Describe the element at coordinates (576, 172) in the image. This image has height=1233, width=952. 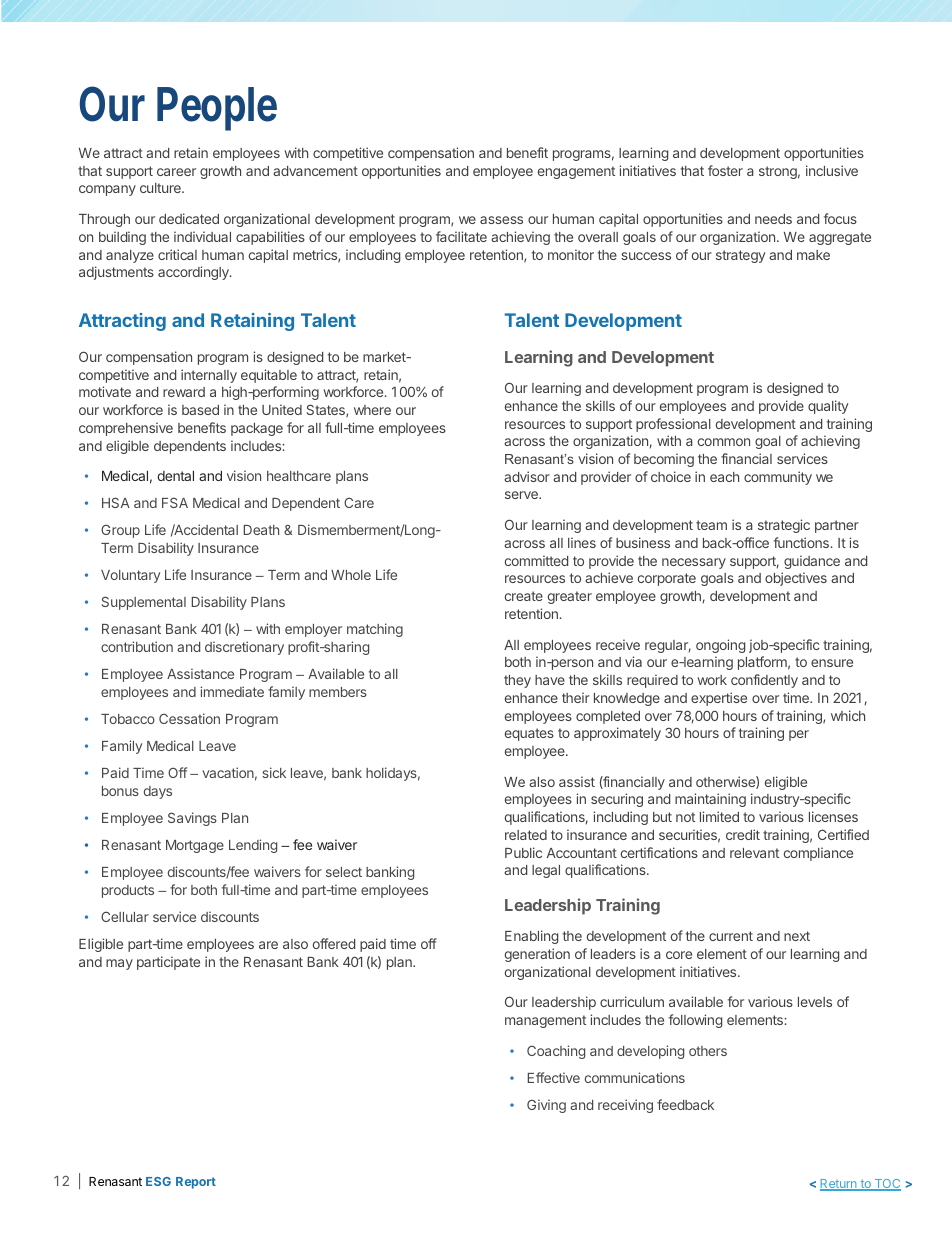
I see `engagement` at that location.
